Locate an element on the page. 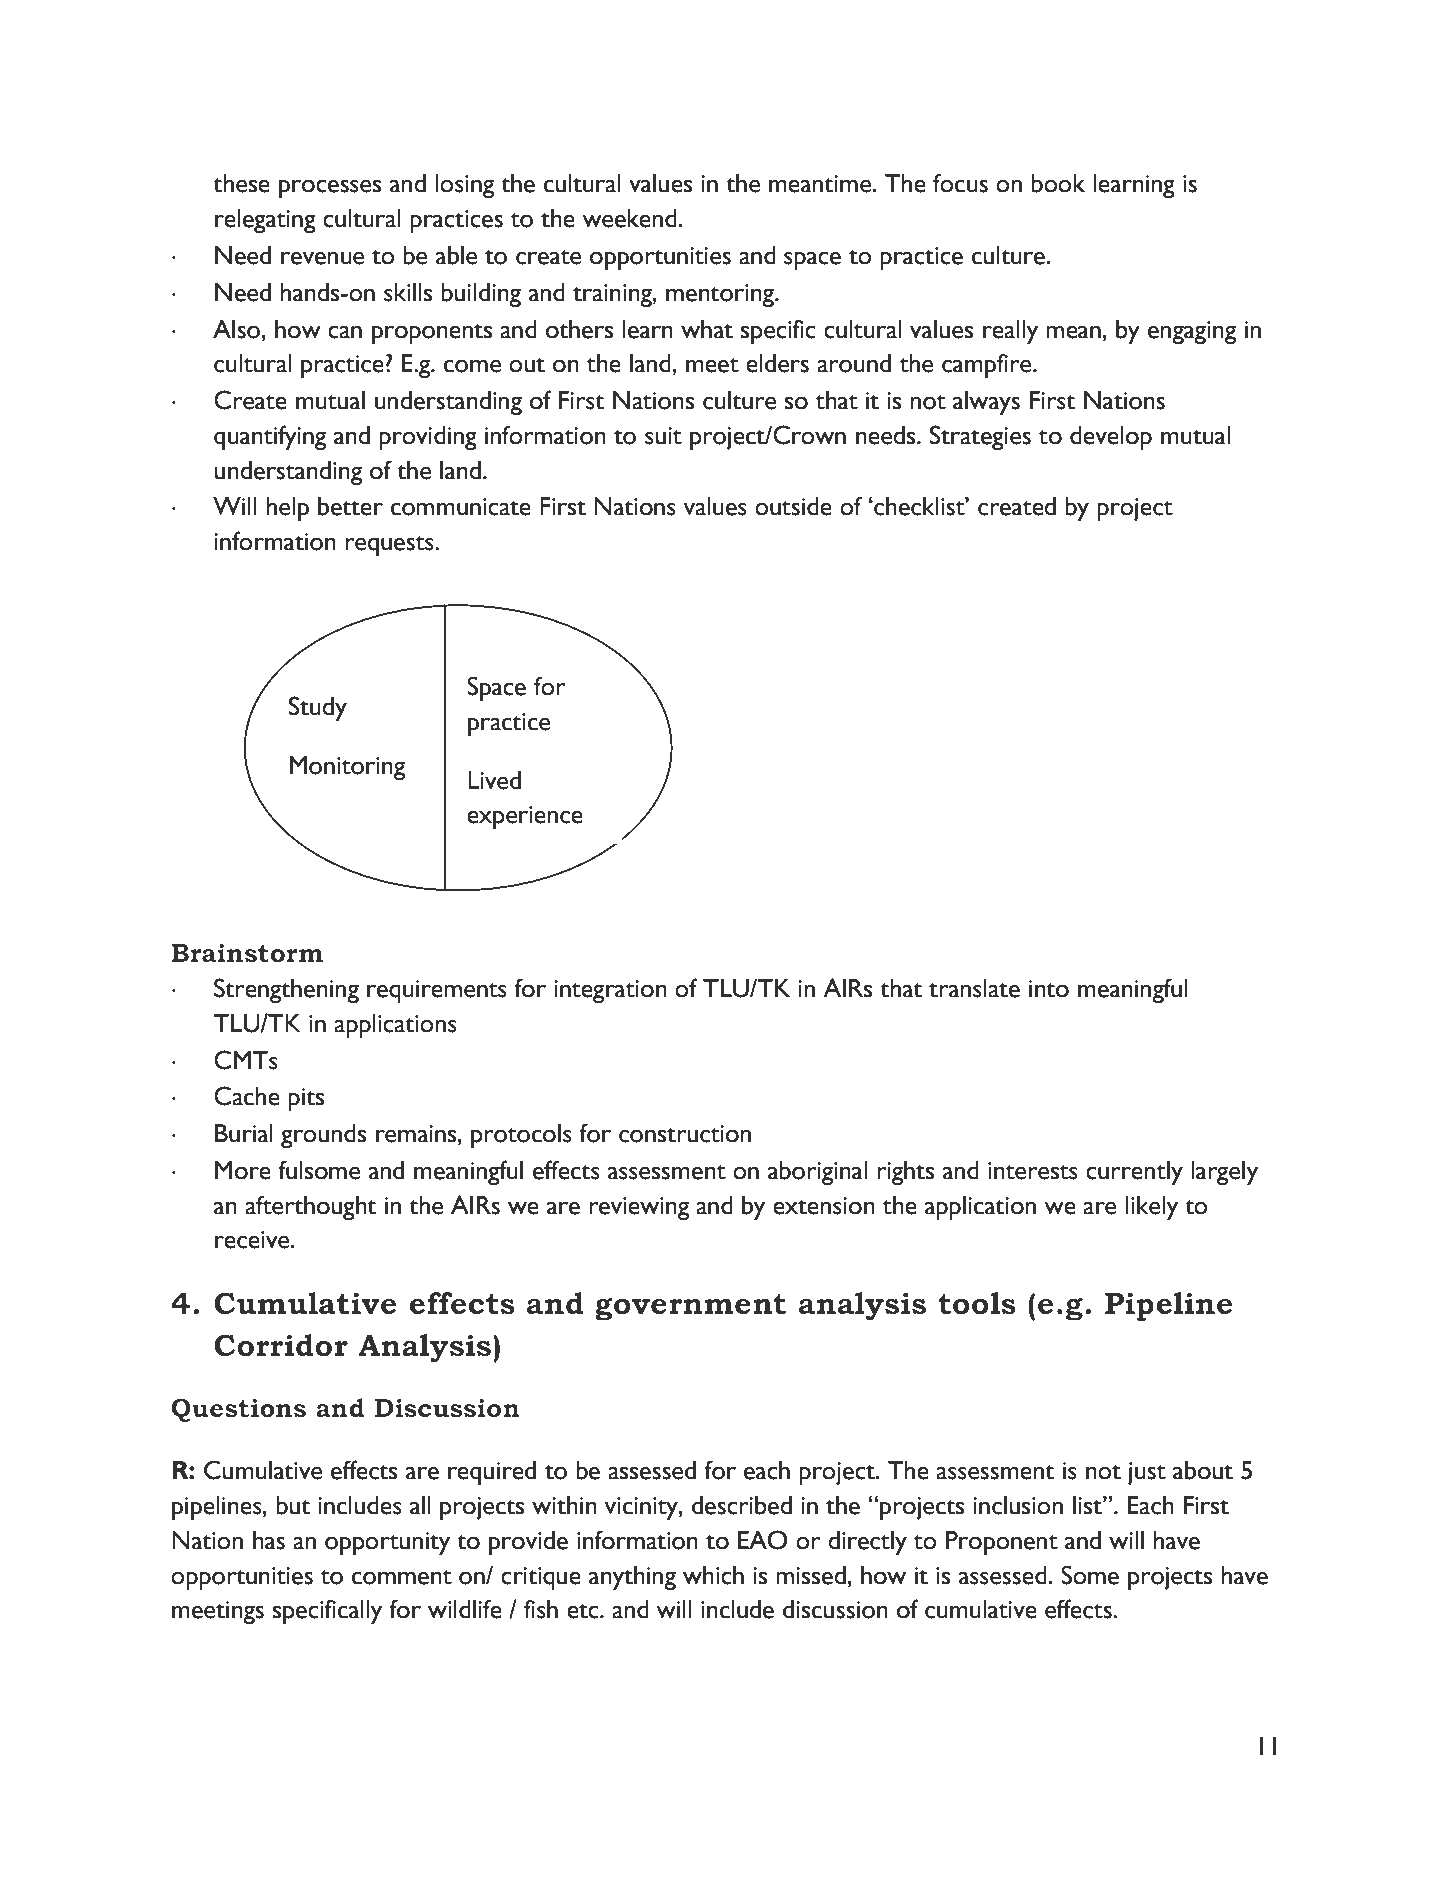 The image size is (1452, 1878). reviewing is located at coordinates (639, 1208).
